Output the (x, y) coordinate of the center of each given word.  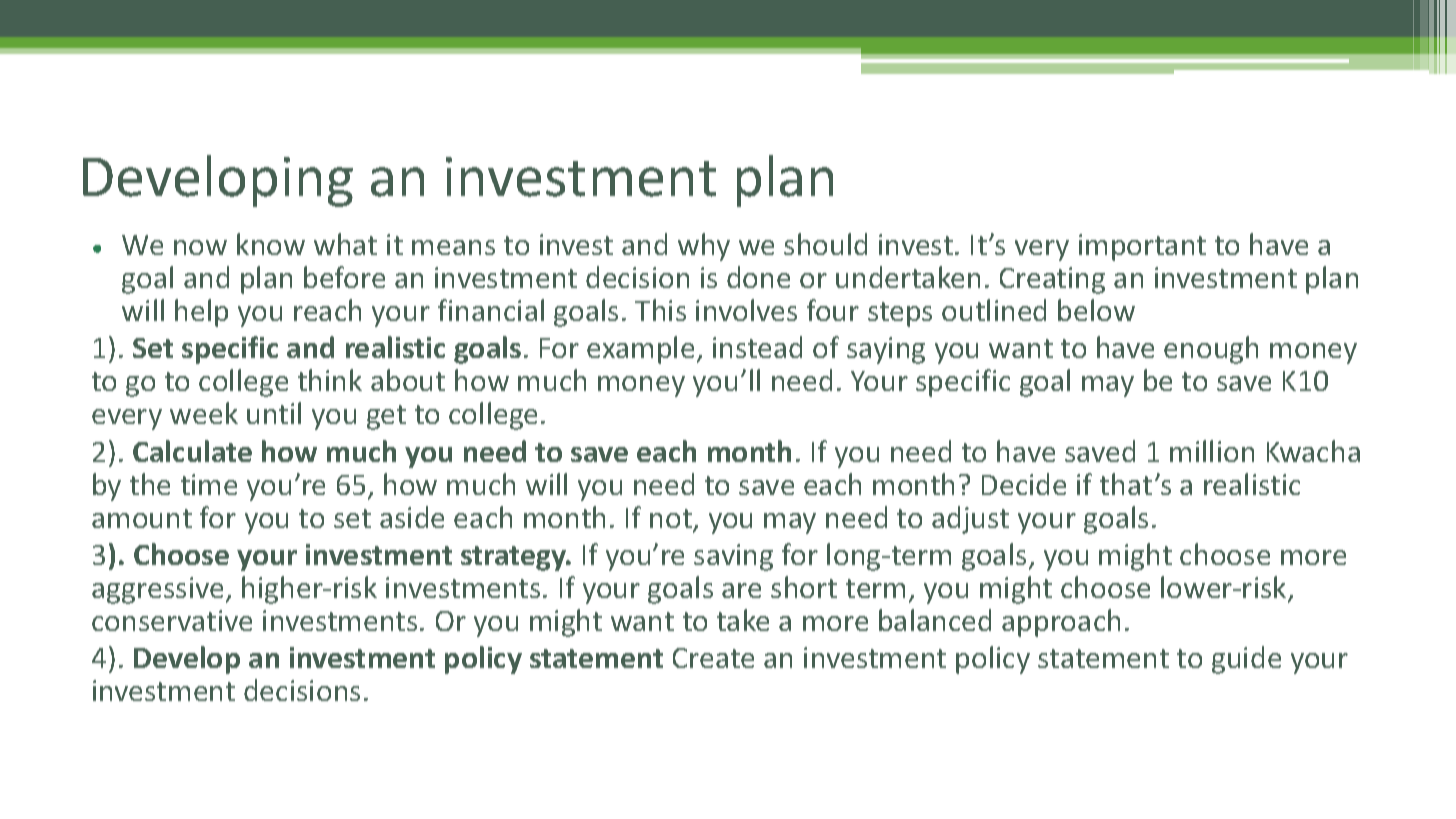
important (1142, 247)
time (209, 484)
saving (733, 557)
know (271, 244)
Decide (1024, 484)
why (704, 247)
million (1212, 451)
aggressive (159, 590)
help (201, 313)
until (274, 413)
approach (1061, 623)
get (386, 417)
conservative (172, 620)
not (672, 520)
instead (757, 347)
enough (1211, 350)
